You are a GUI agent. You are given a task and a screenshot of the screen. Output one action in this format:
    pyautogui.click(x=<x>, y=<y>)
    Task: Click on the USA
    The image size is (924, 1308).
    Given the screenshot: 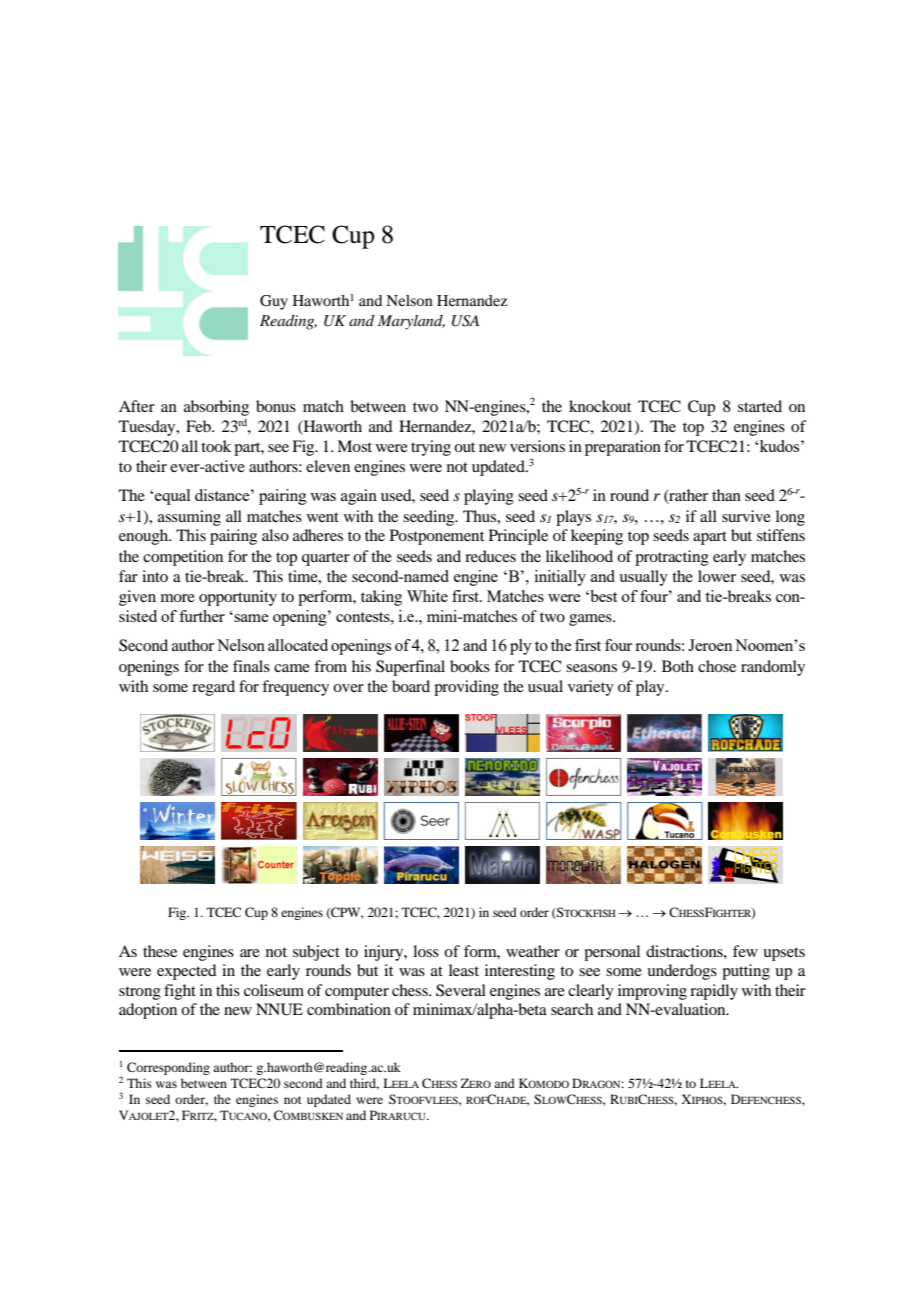 What is the action you would take?
    pyautogui.click(x=465, y=321)
